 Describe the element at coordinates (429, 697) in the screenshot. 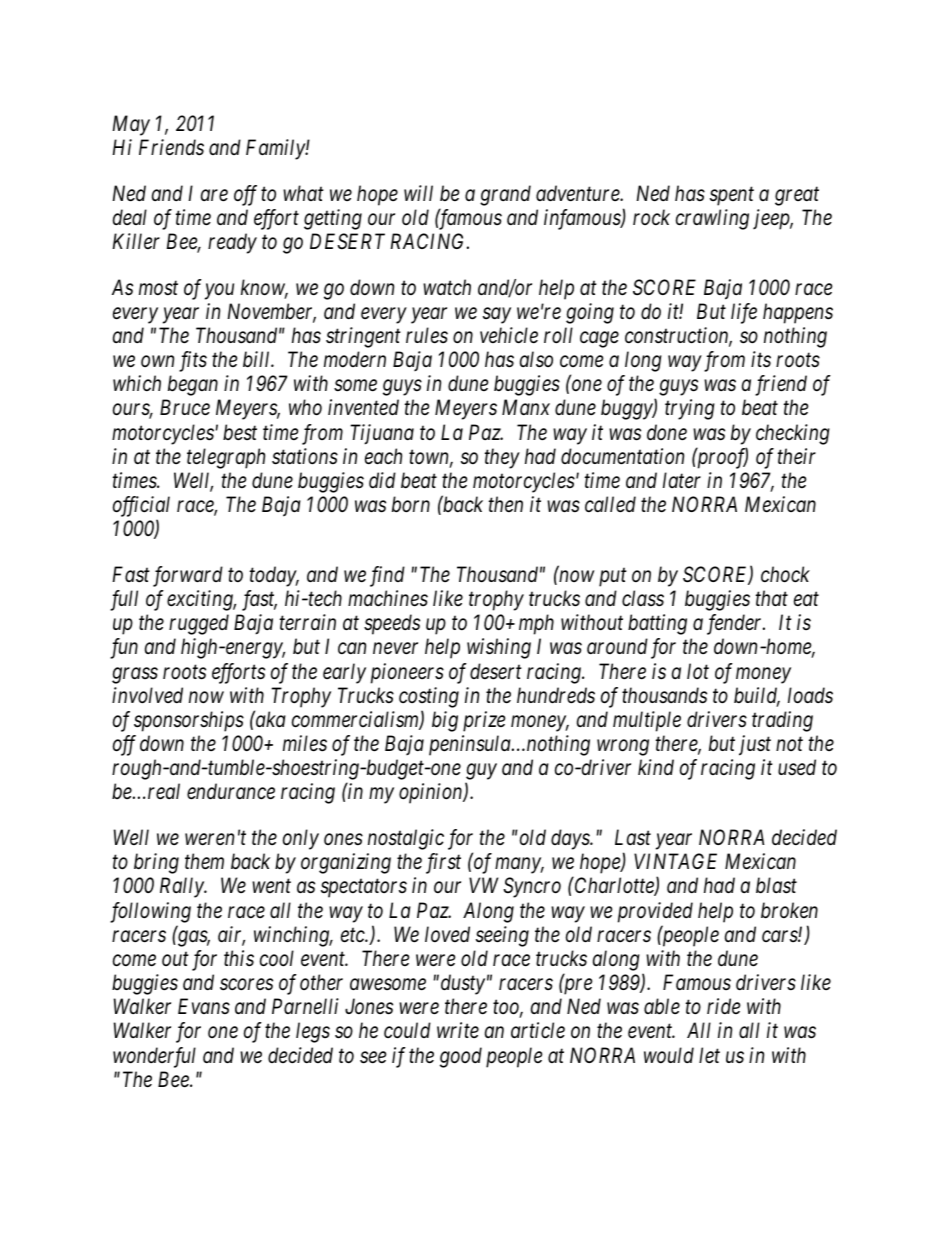

I see `costing` at that location.
